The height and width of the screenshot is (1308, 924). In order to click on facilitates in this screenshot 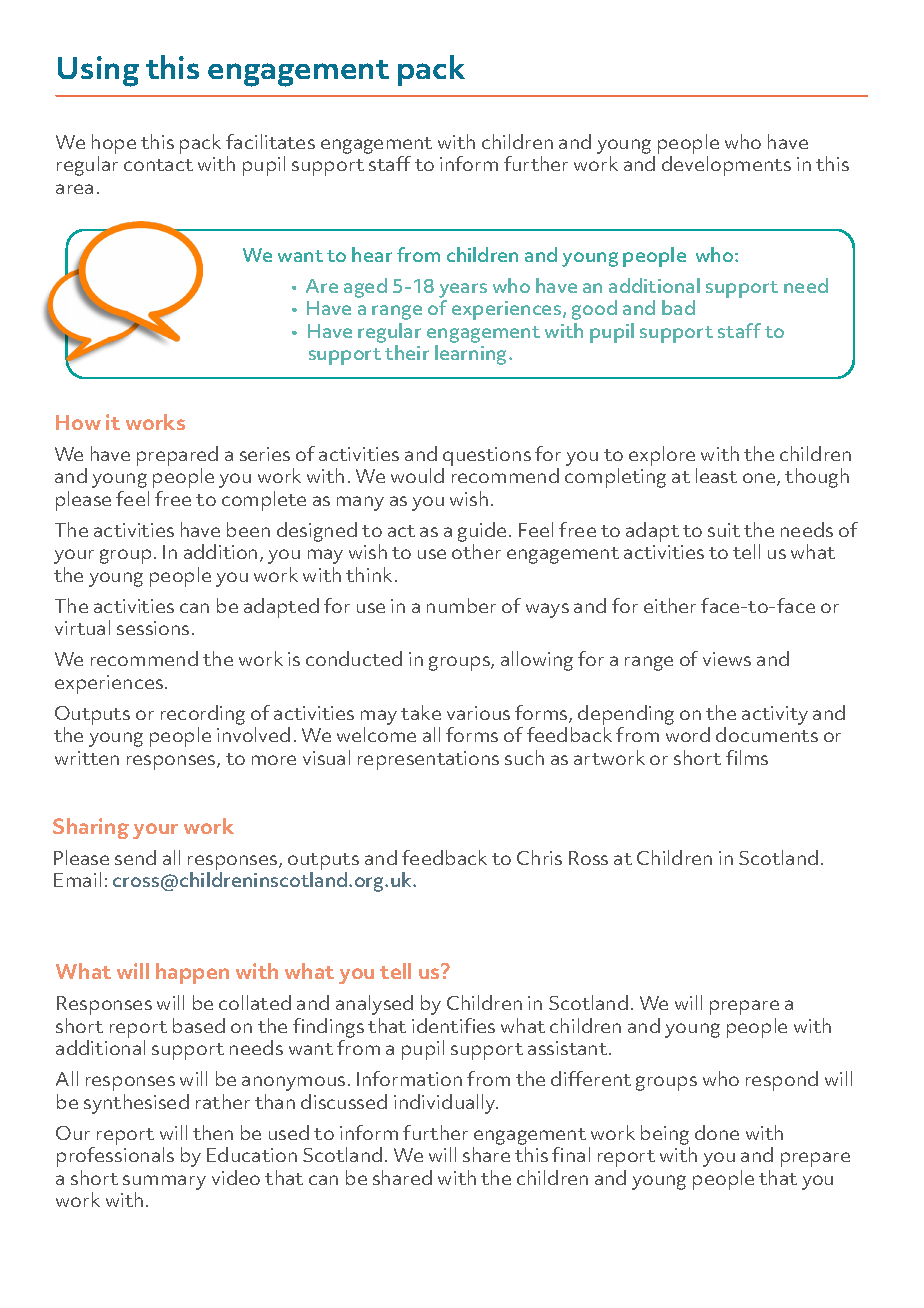, I will do `click(270, 141)`.
